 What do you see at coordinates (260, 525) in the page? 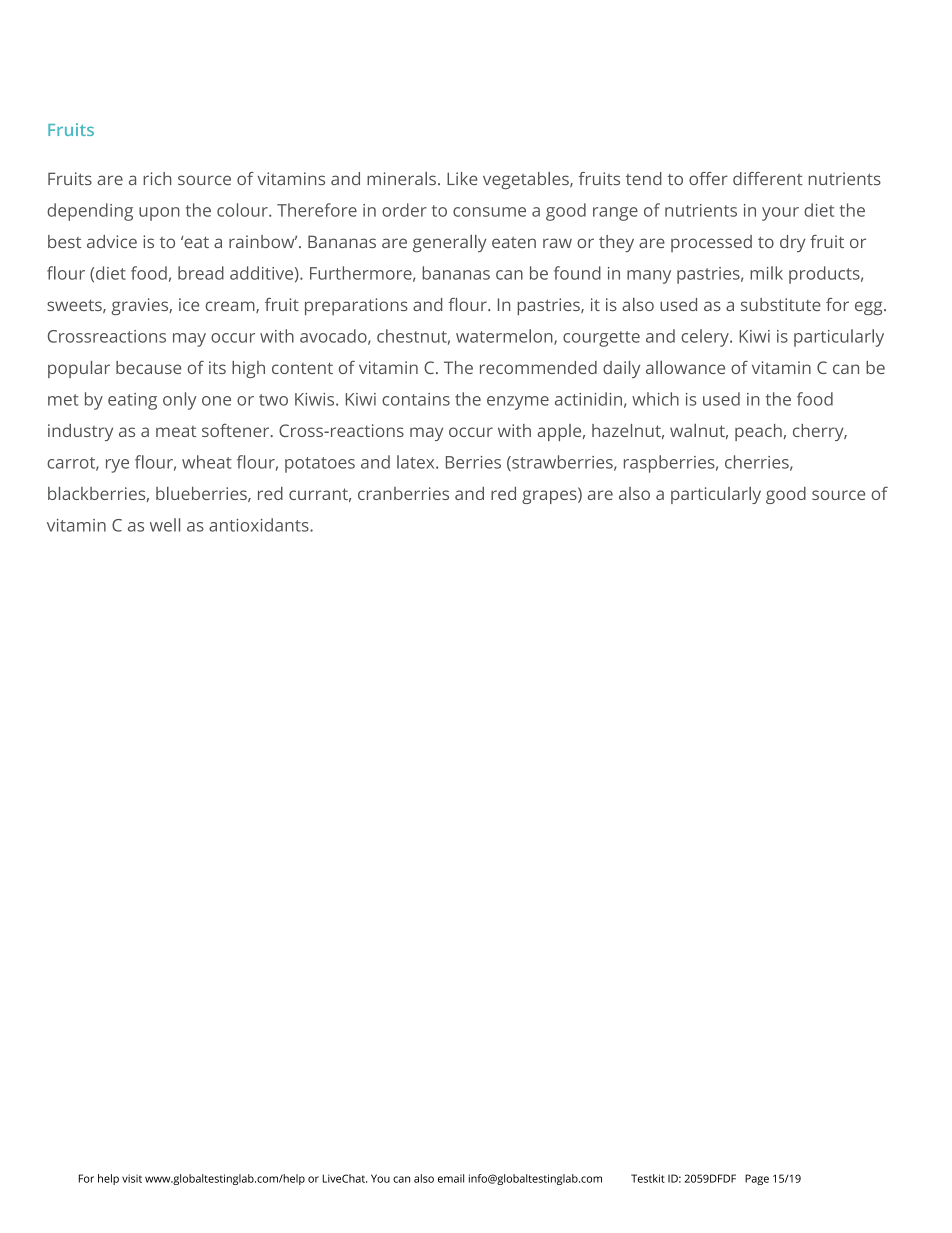
I see `antioxidants` at bounding box center [260, 525].
